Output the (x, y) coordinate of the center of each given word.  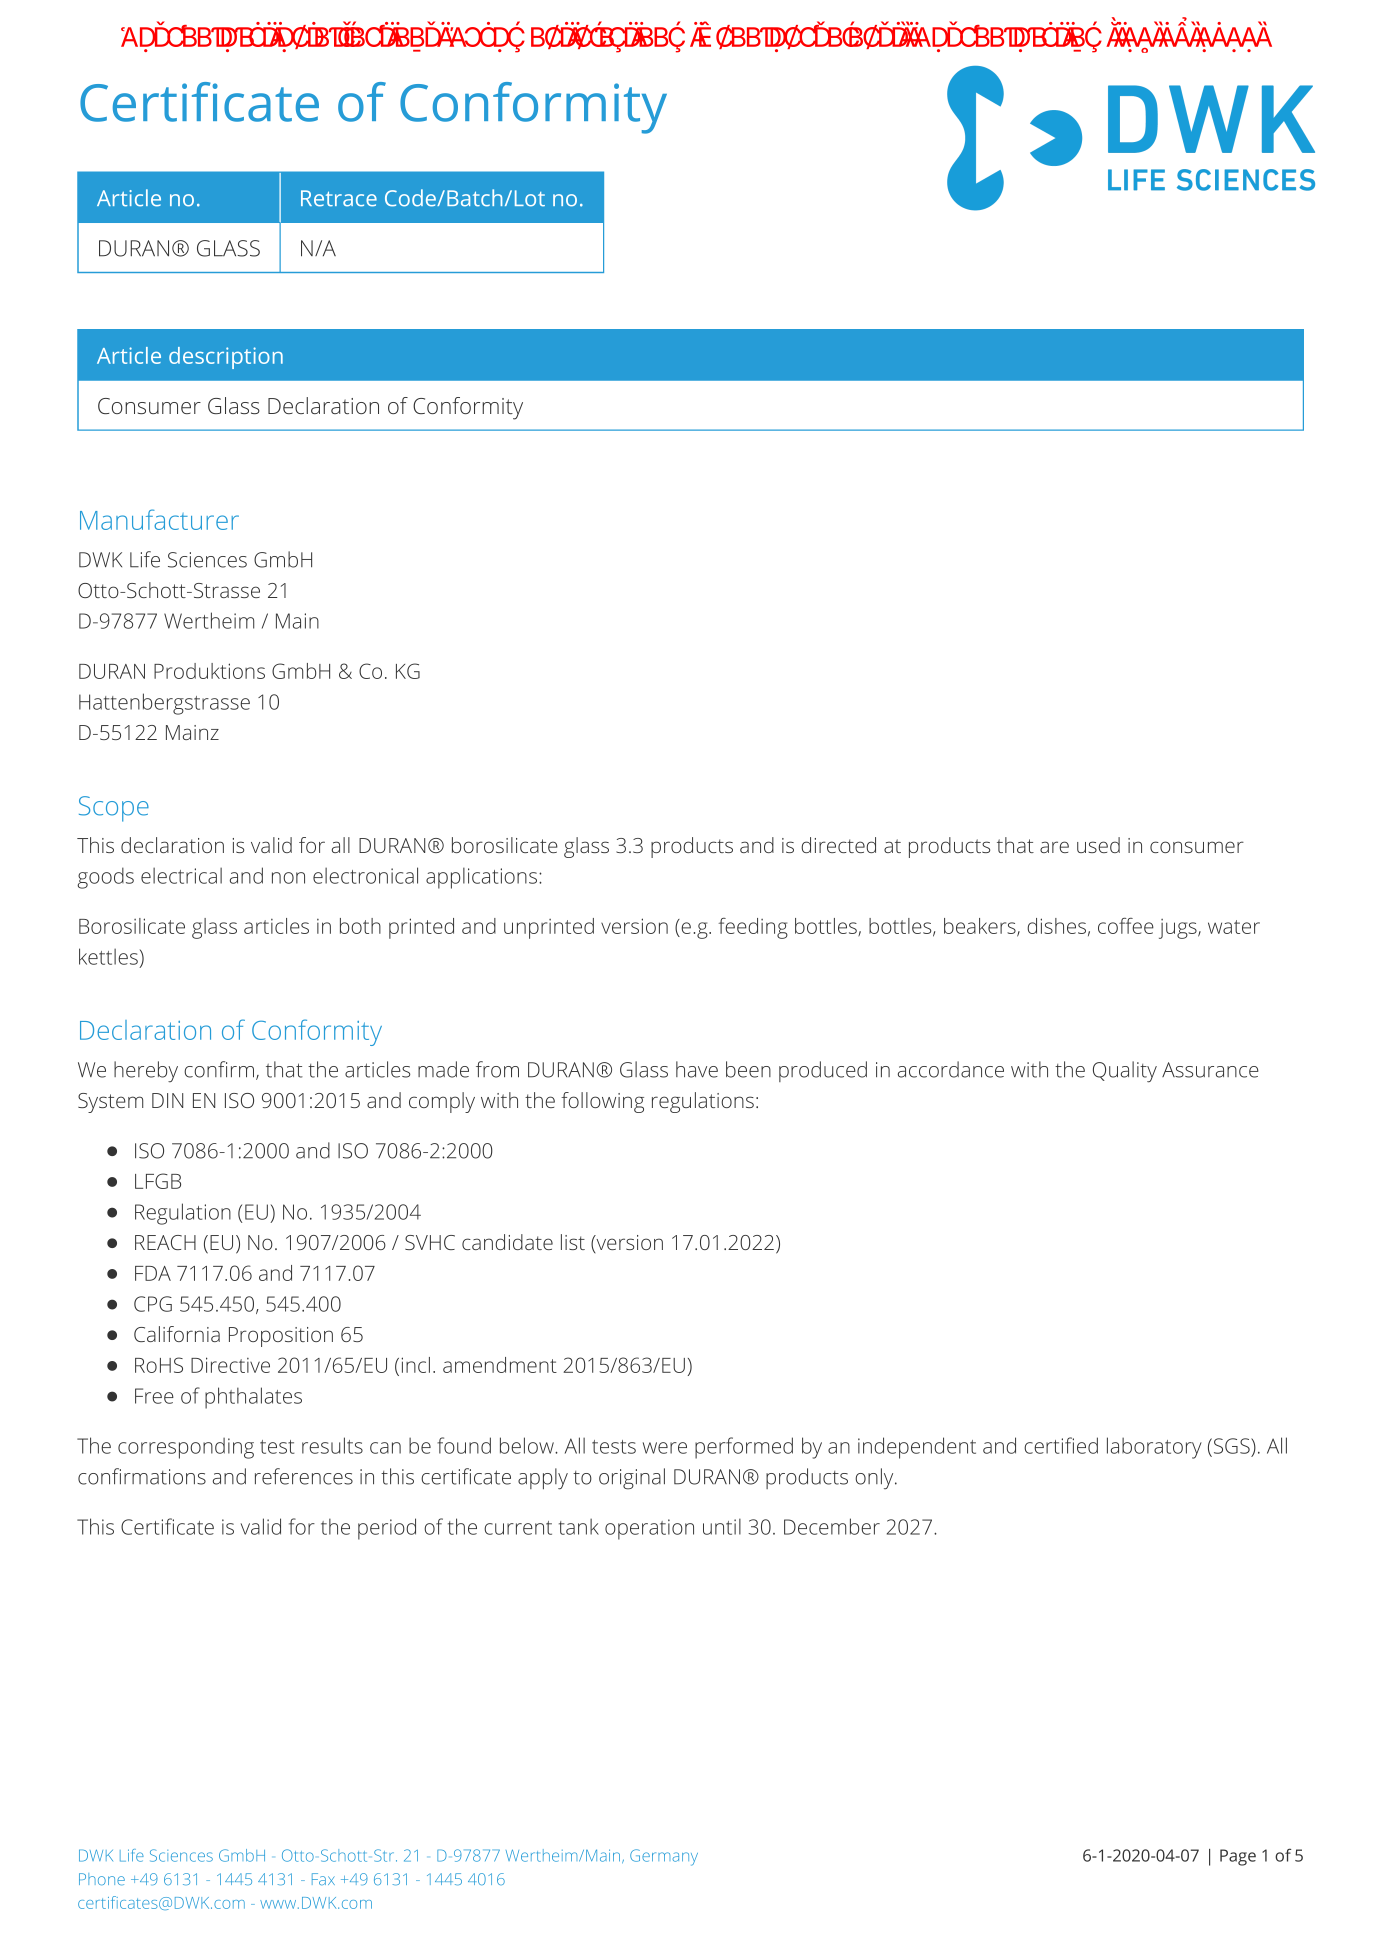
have (697, 1069)
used (1098, 845)
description (226, 358)
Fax (323, 1879)
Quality (1125, 1072)
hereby (146, 1072)
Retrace (339, 198)
